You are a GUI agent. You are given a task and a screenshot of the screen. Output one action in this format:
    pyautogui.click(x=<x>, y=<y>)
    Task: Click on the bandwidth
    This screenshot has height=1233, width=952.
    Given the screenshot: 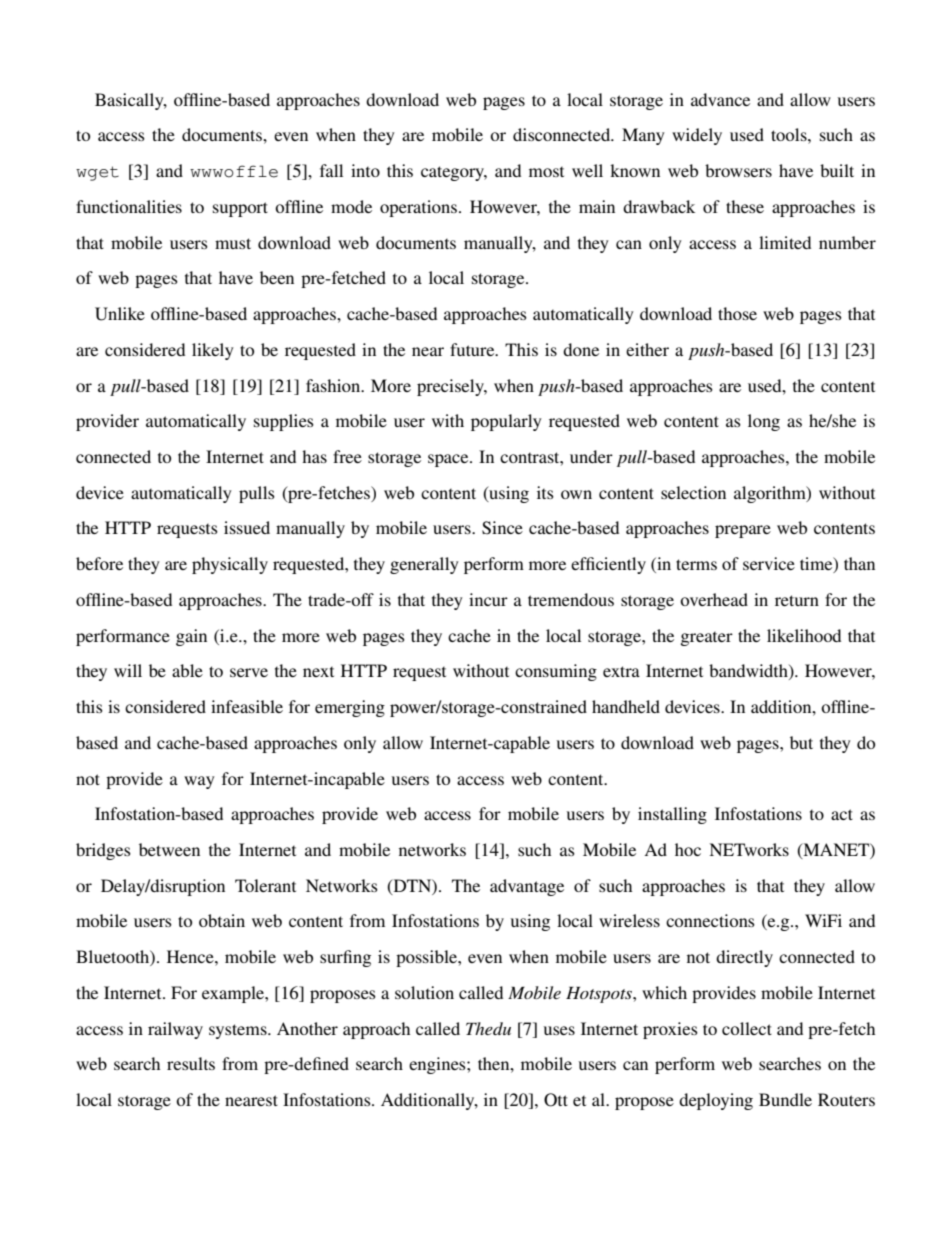 What is the action you would take?
    pyautogui.click(x=749, y=672)
